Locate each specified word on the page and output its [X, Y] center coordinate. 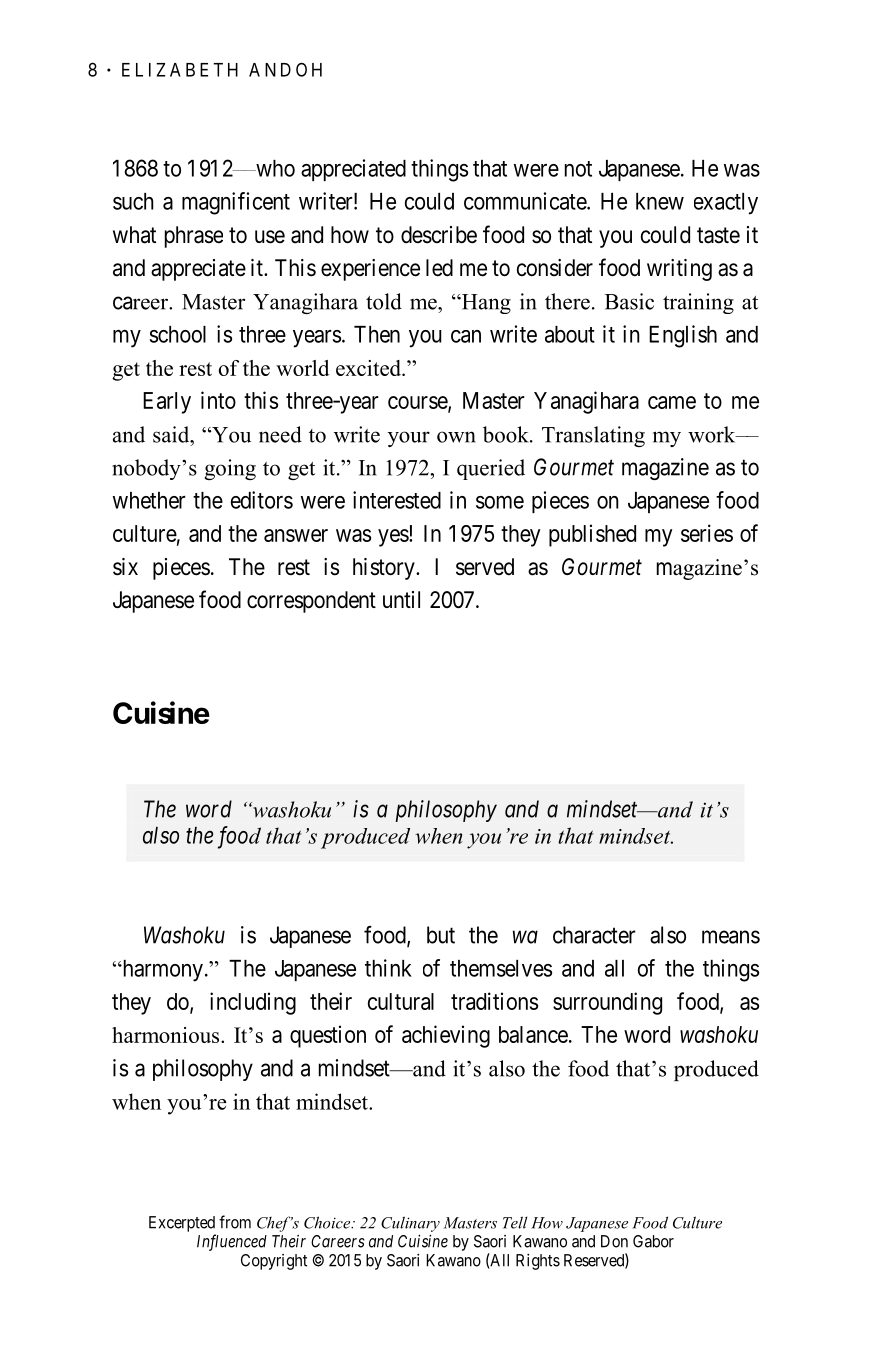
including [253, 1003]
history [385, 569]
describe [439, 235]
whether [149, 500]
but [441, 935]
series [707, 533]
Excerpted [182, 1224]
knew [660, 201]
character [594, 935]
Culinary [410, 1224]
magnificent [236, 203]
